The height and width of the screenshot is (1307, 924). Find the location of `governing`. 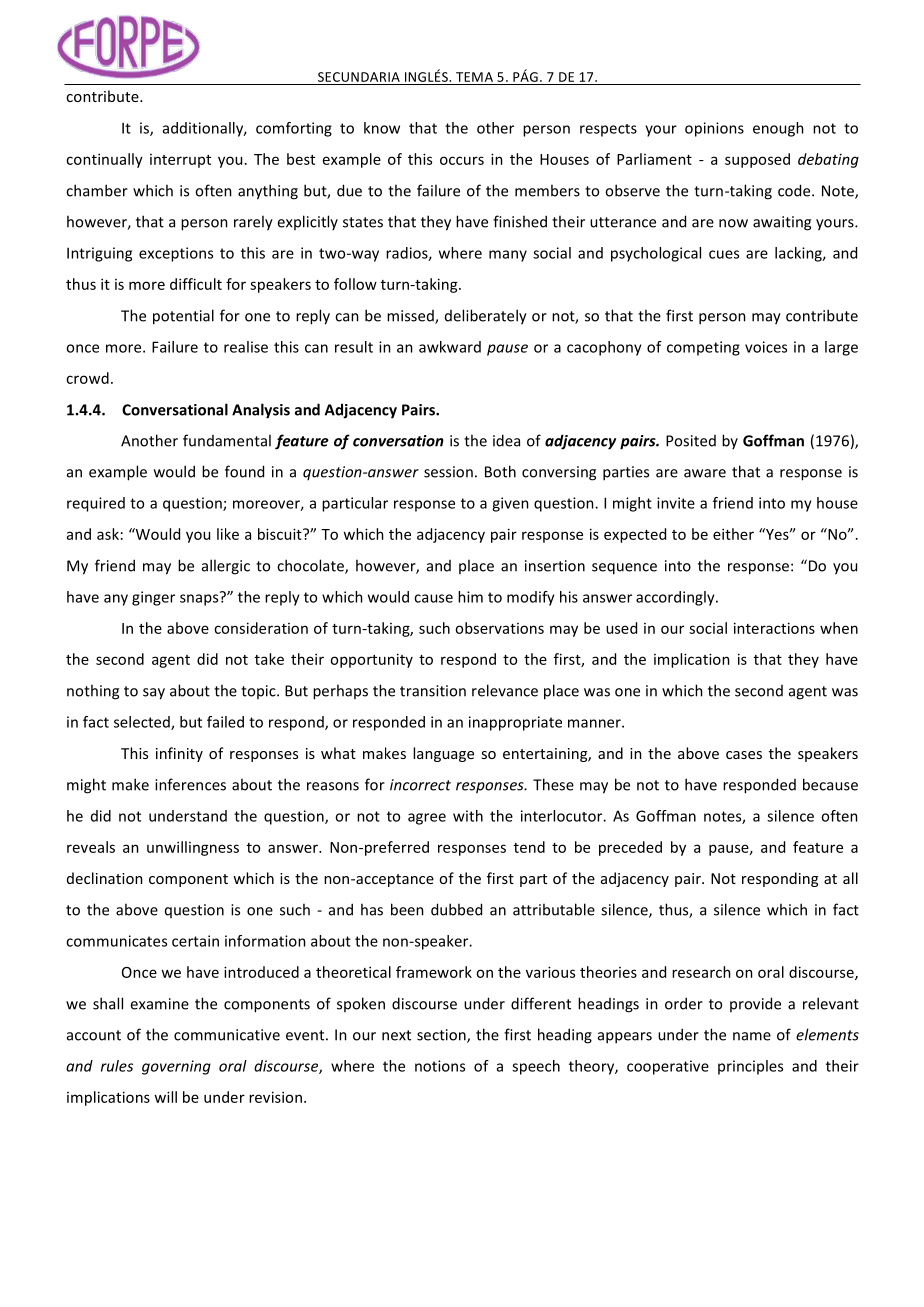

governing is located at coordinates (176, 1067).
